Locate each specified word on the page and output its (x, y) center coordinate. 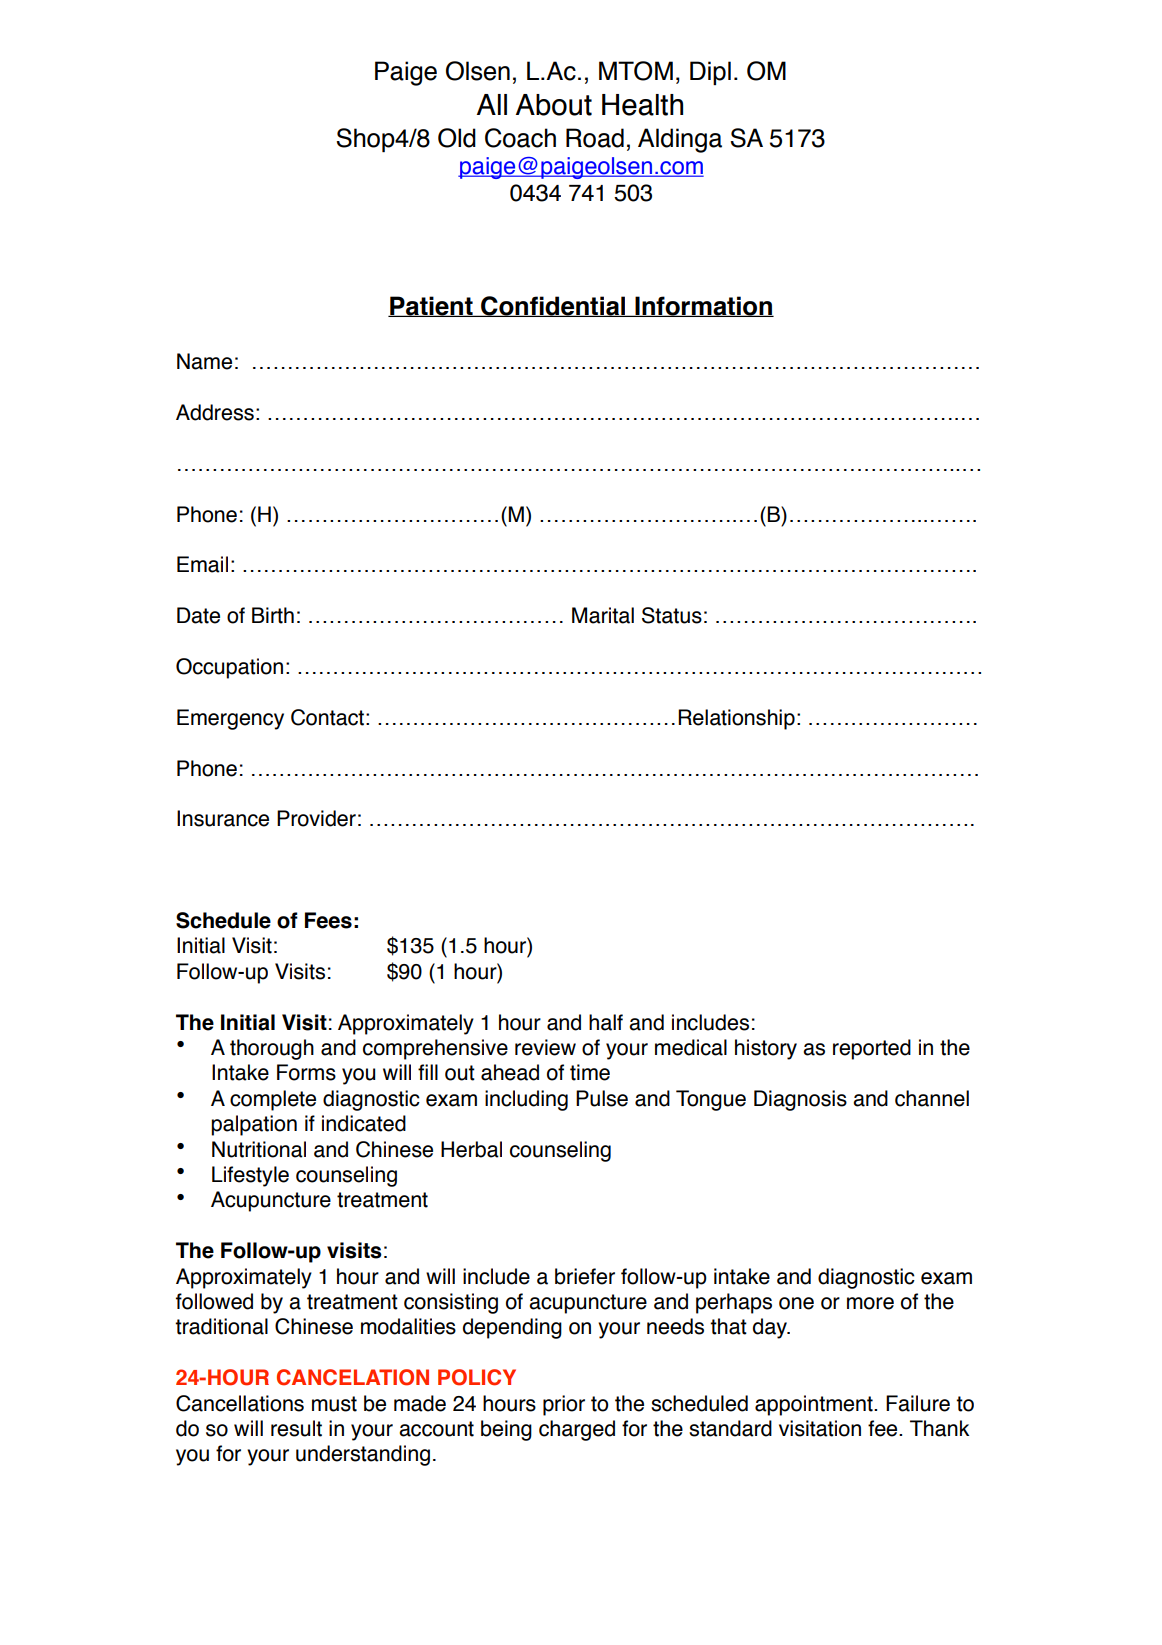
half (606, 1022)
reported (872, 1049)
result (296, 1428)
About (554, 105)
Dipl (710, 73)
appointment (815, 1405)
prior (564, 1405)
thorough (272, 1049)
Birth (273, 615)
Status (672, 615)
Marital (603, 615)
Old (457, 138)
